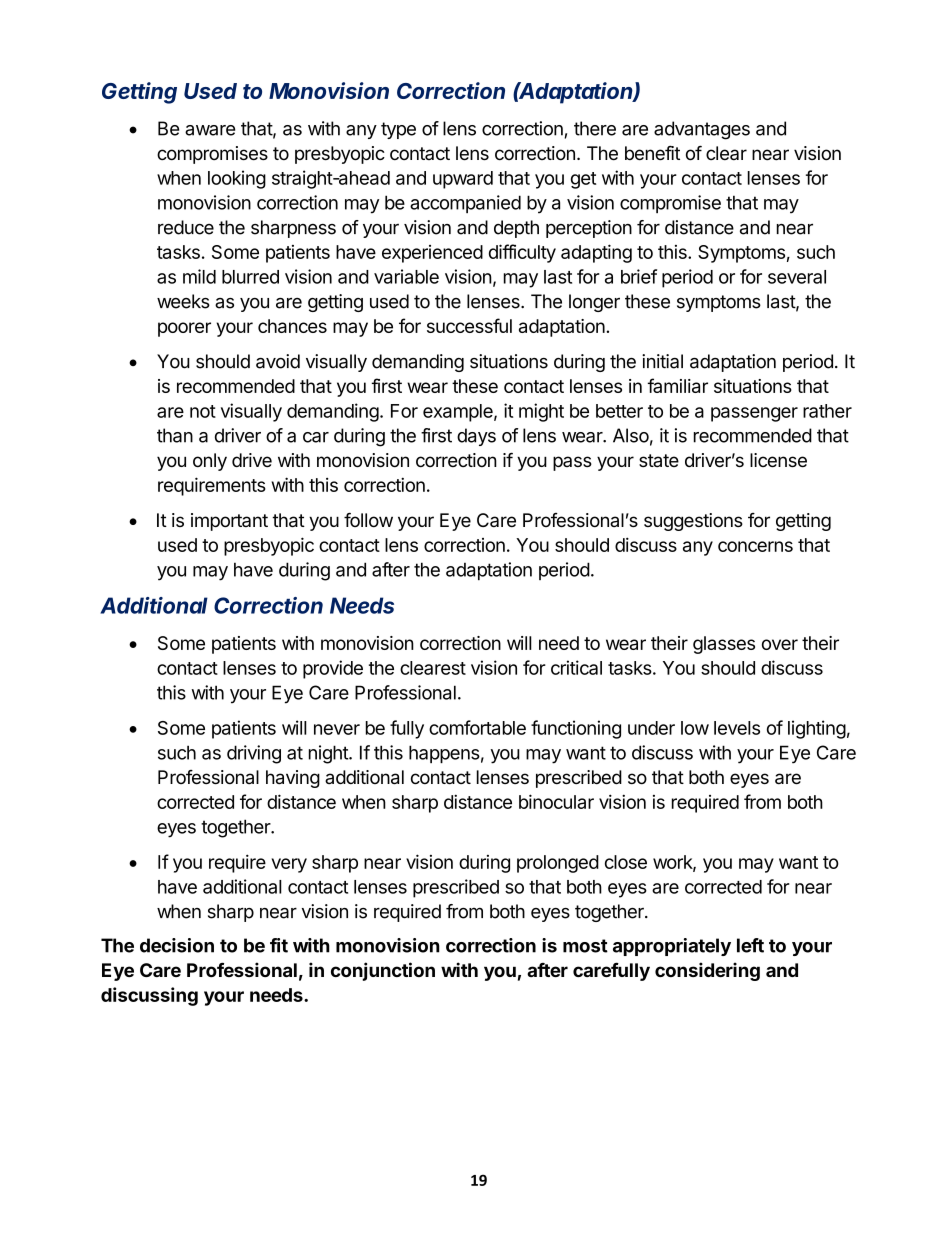 Image resolution: width=952 pixels, height=1233 pixels. I want to click on upward, so click(463, 180).
